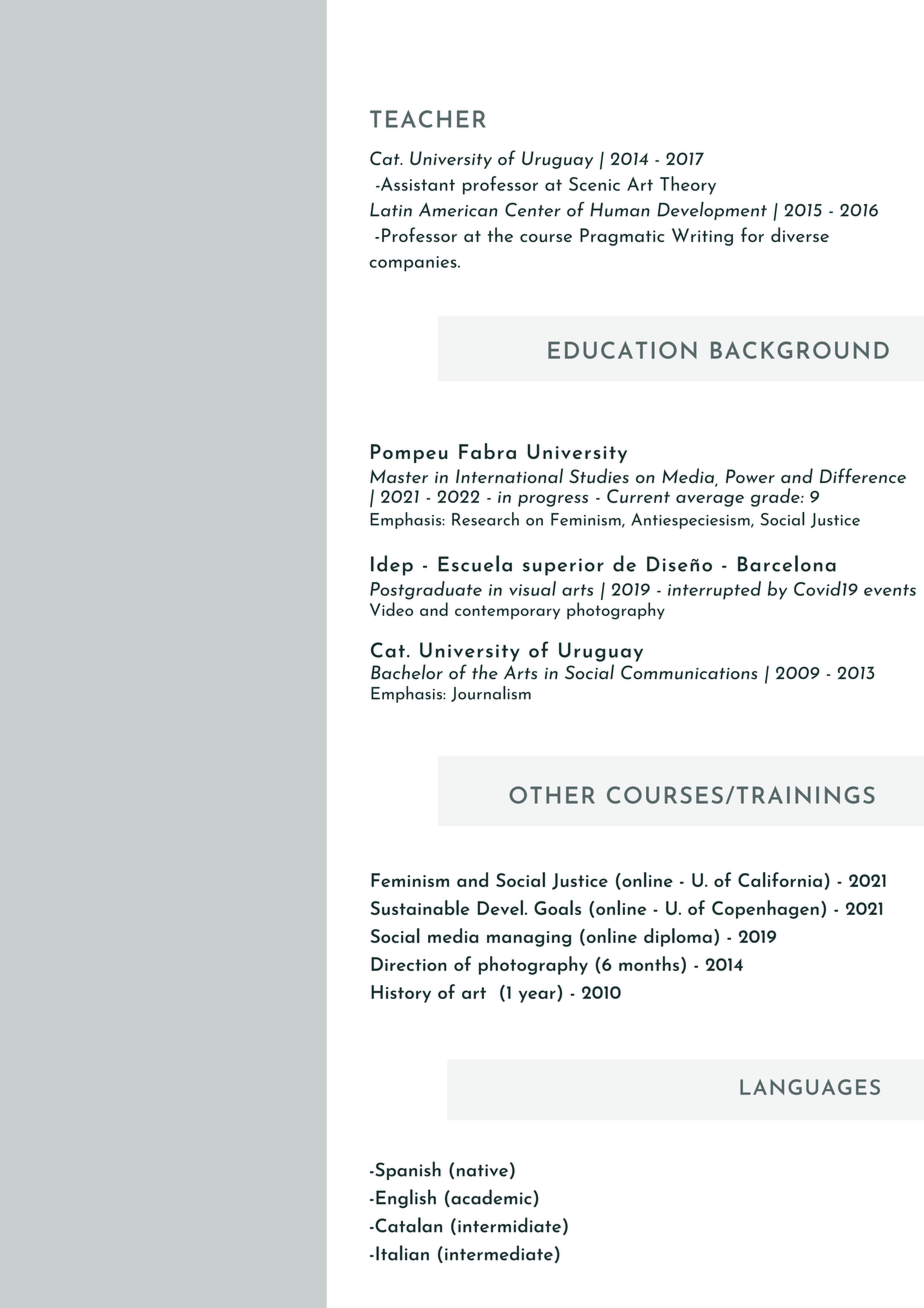  What do you see at coordinates (594, 184) in the screenshot?
I see `Scenic` at bounding box center [594, 184].
